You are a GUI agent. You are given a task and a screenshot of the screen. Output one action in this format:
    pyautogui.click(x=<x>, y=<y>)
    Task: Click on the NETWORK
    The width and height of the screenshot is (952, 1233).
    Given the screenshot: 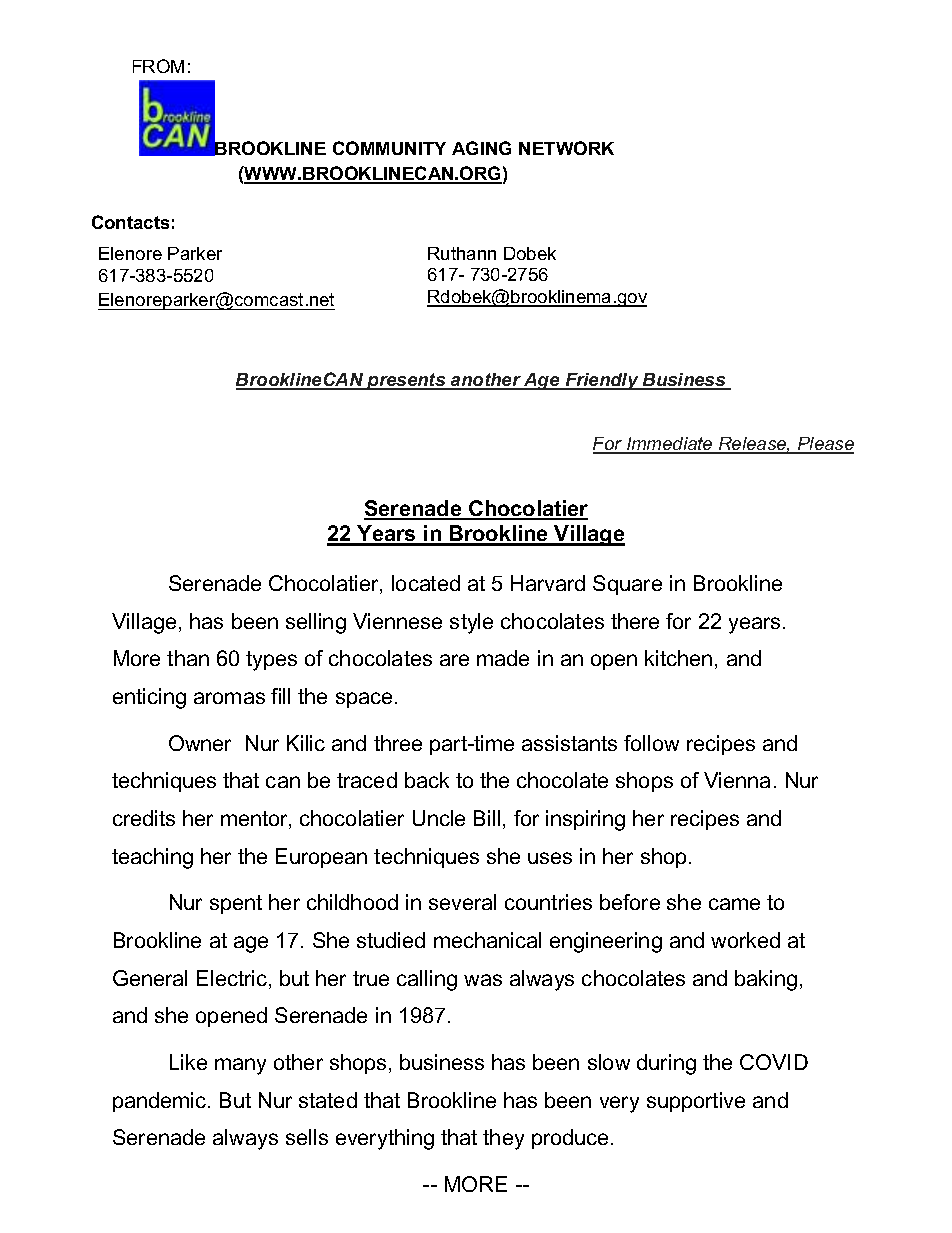 What is the action you would take?
    pyautogui.click(x=566, y=148)
